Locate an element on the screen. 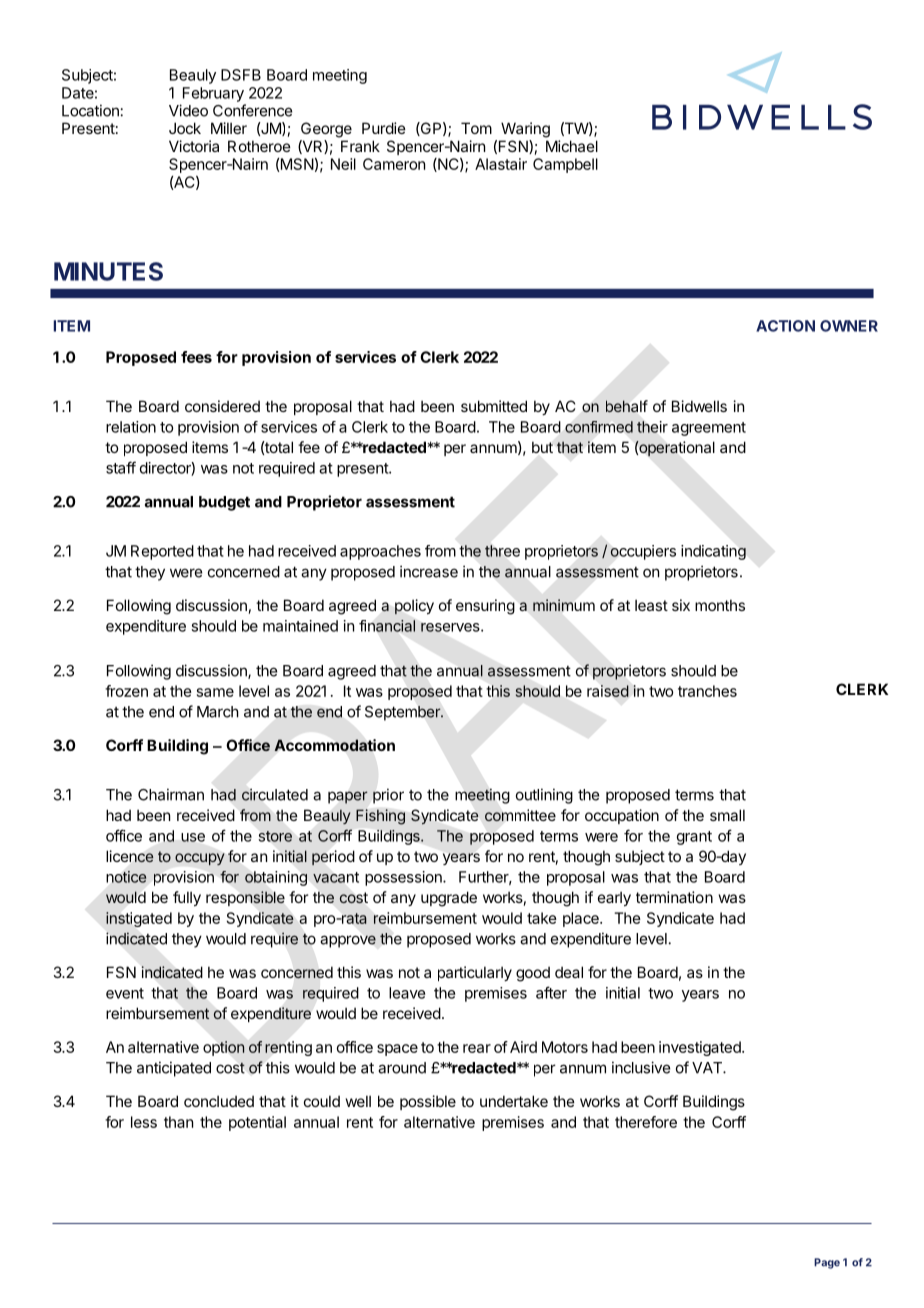 This screenshot has height=1308, width=924. same is located at coordinates (215, 692).
